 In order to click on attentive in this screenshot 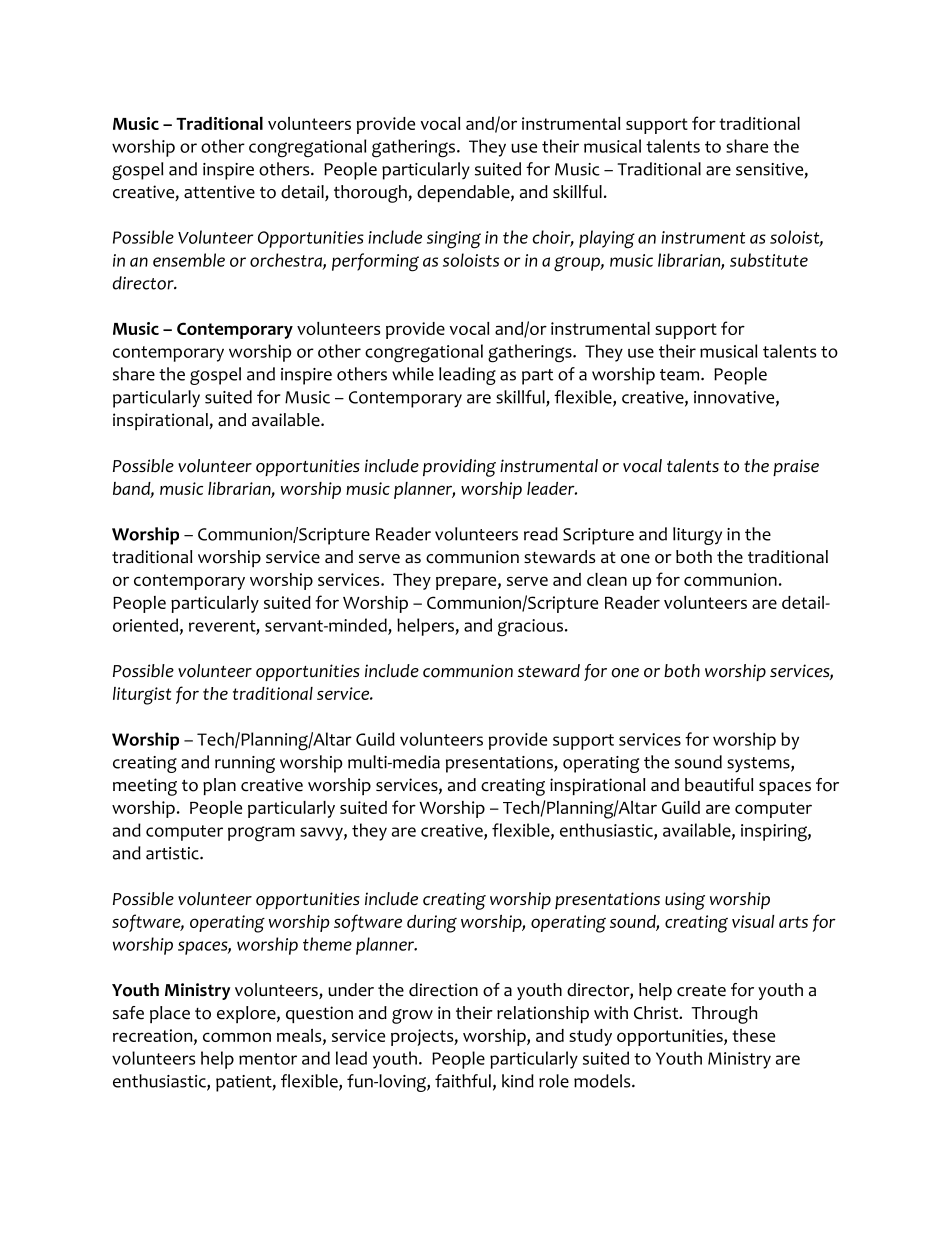, I will do `click(219, 192)`.
